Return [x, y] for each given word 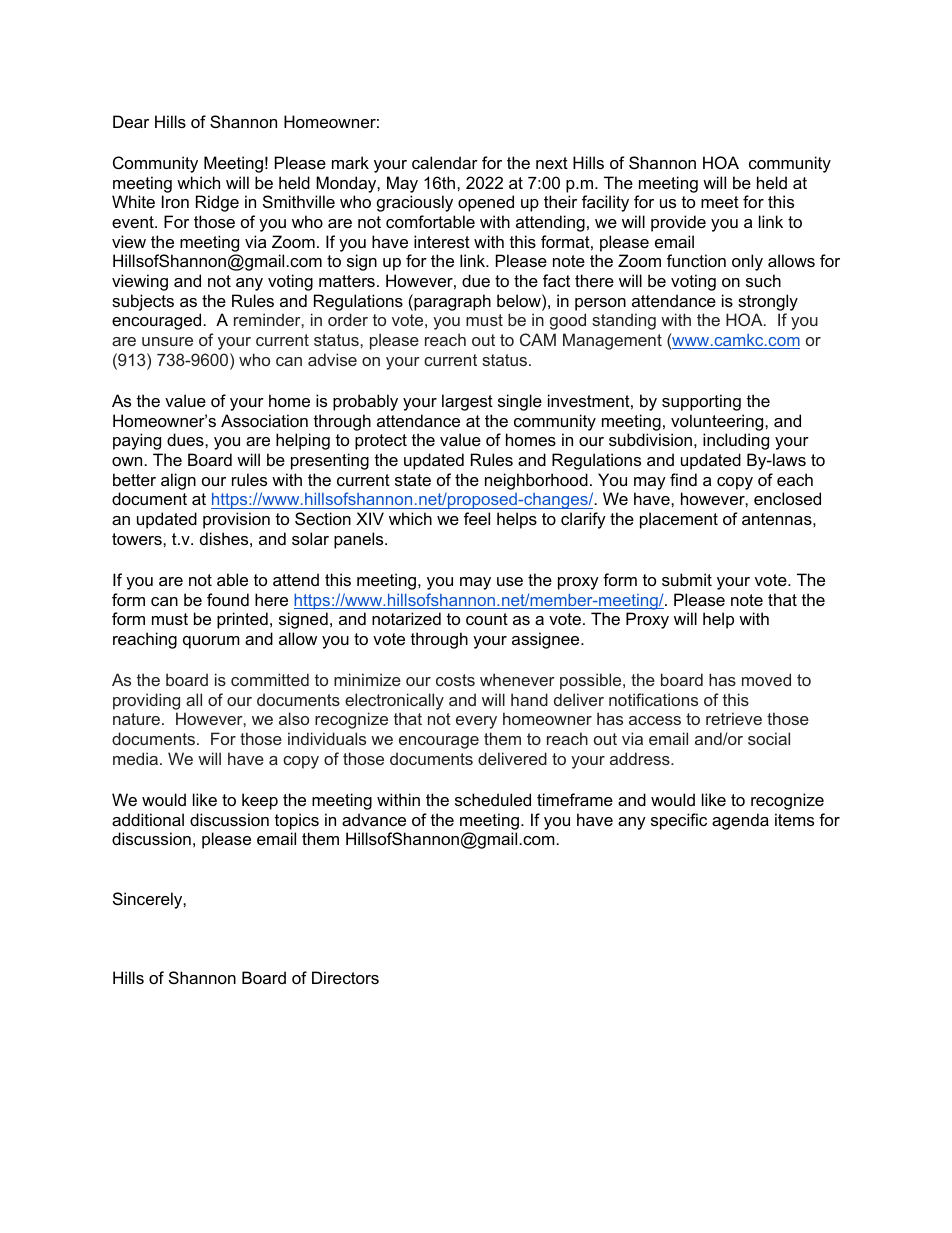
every [476, 722]
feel [477, 518]
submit [687, 579]
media [135, 758]
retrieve [734, 718]
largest [467, 402]
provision [236, 520]
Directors [345, 977]
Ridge [217, 203]
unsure [167, 341]
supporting [701, 402]
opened [486, 203]
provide [678, 223]
